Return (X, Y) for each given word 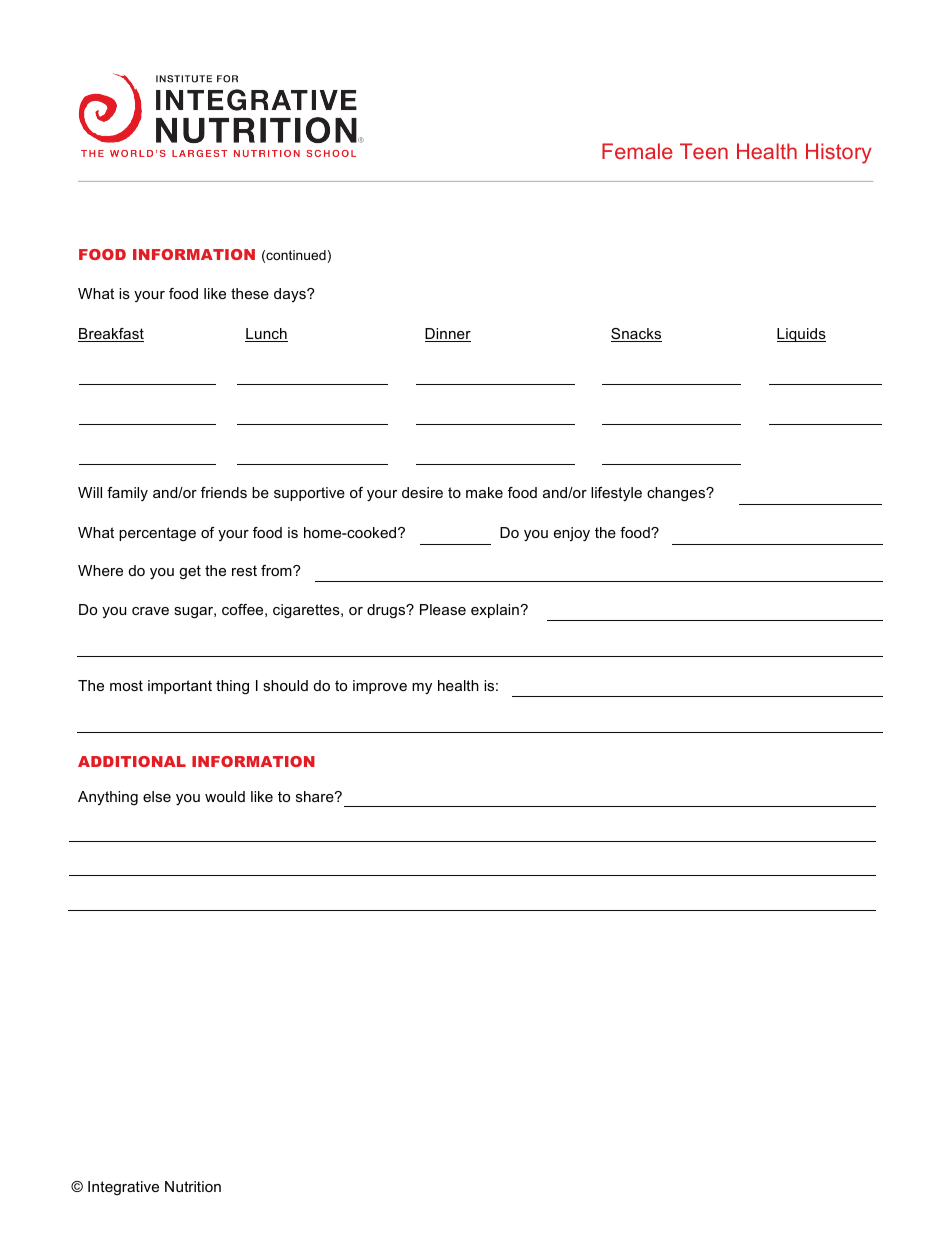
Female (637, 151)
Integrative (123, 1188)
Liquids (801, 335)
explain (496, 611)
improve (380, 687)
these (250, 293)
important (180, 687)
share (316, 796)
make (484, 492)
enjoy (572, 534)
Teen (704, 151)
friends (224, 492)
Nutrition (193, 1186)
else (157, 796)
